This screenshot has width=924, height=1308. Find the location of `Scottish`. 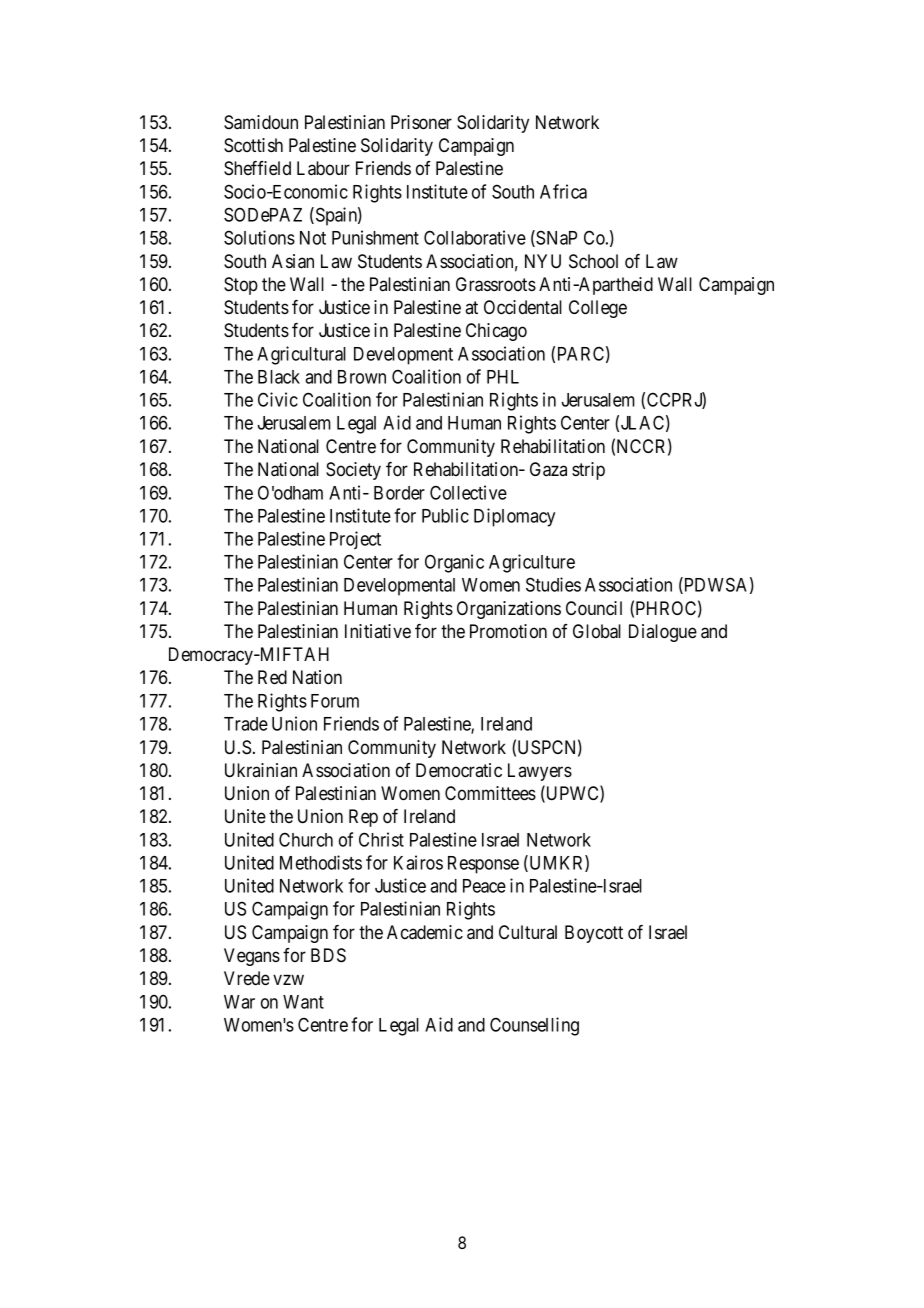

Scottish is located at coordinates (253, 145).
